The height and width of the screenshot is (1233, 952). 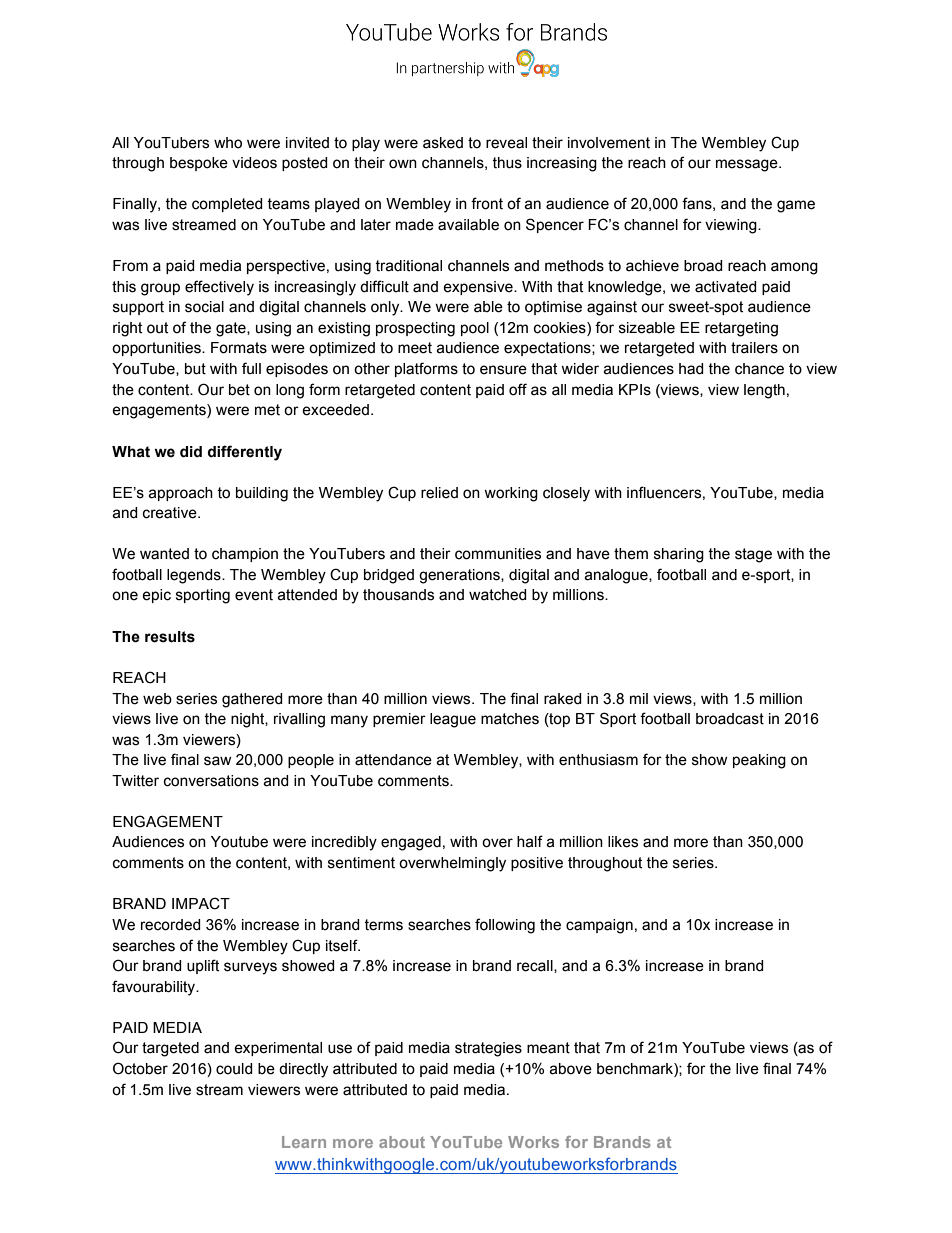 What do you see at coordinates (759, 761) in the screenshot?
I see `peaking` at bounding box center [759, 761].
